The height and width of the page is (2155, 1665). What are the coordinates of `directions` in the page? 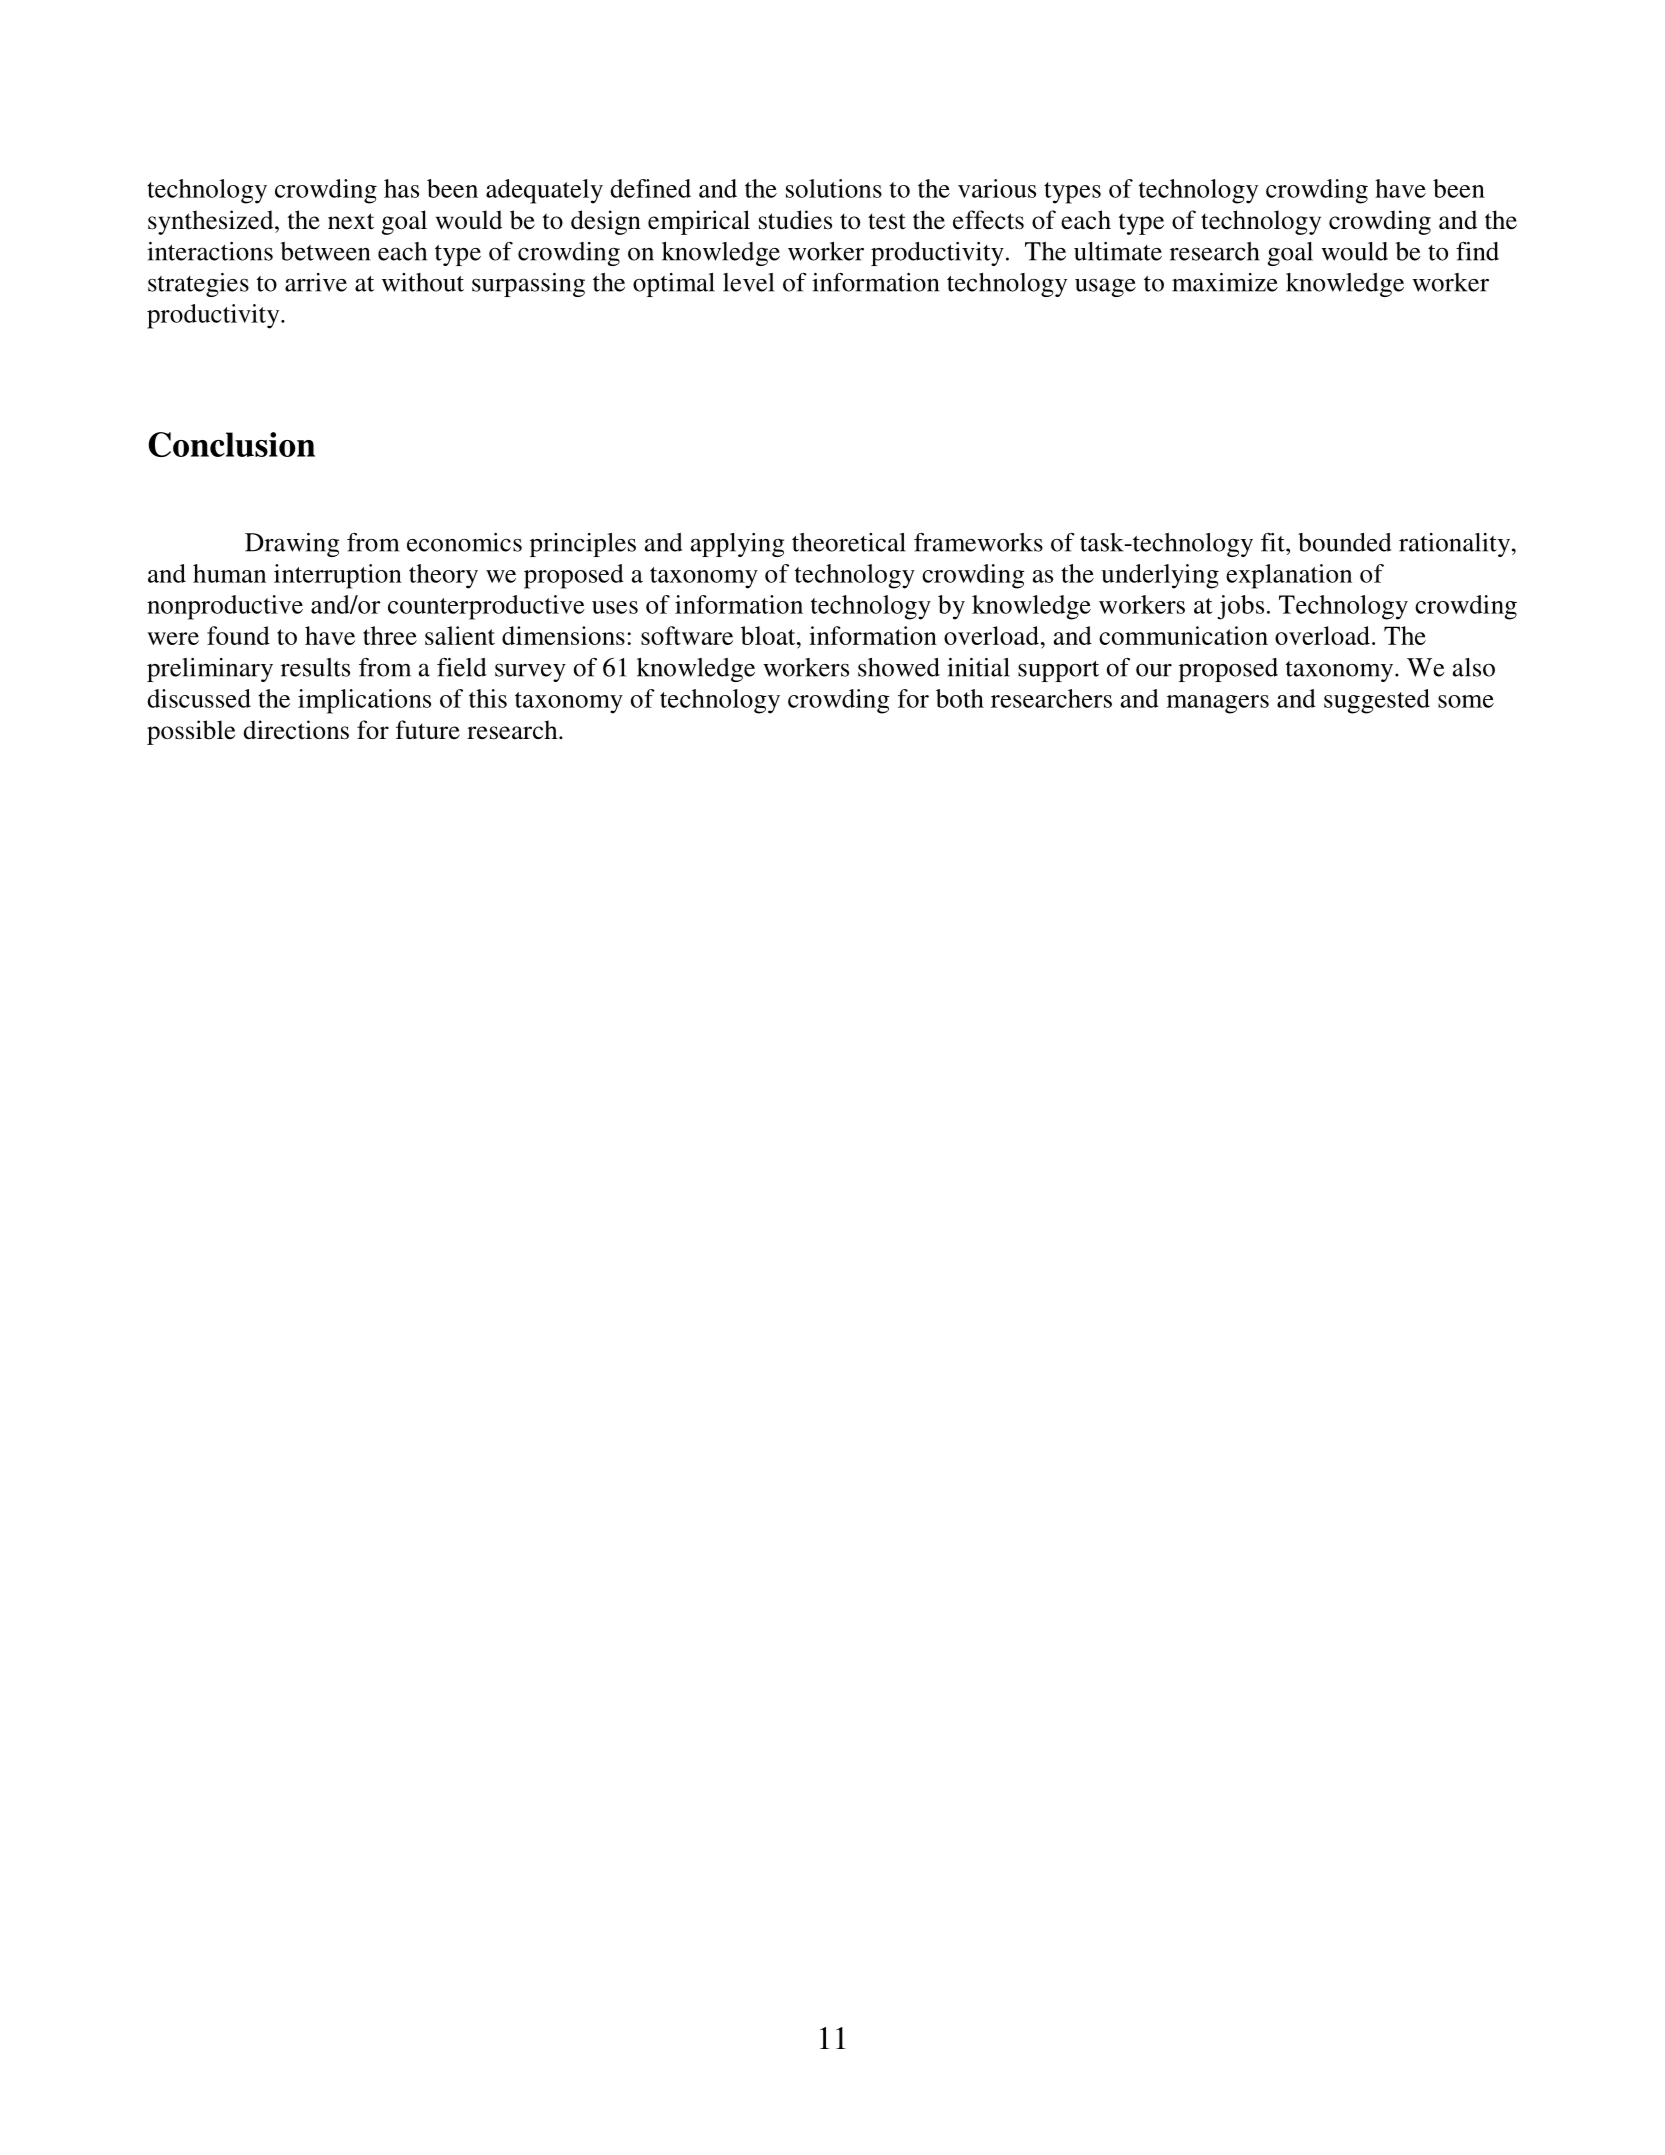 It's located at (296, 730).
